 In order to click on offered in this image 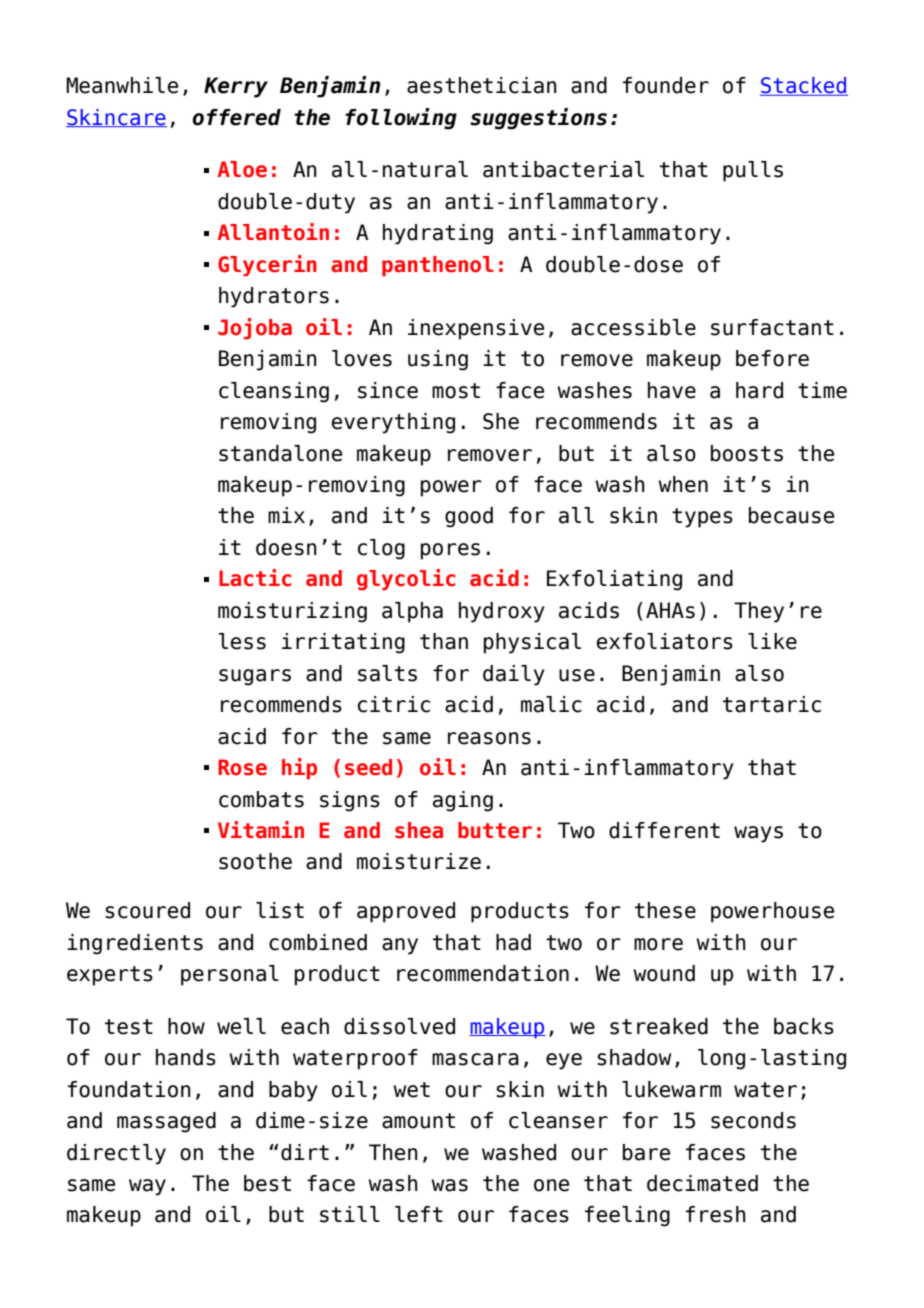, I will do `click(236, 117)`.
